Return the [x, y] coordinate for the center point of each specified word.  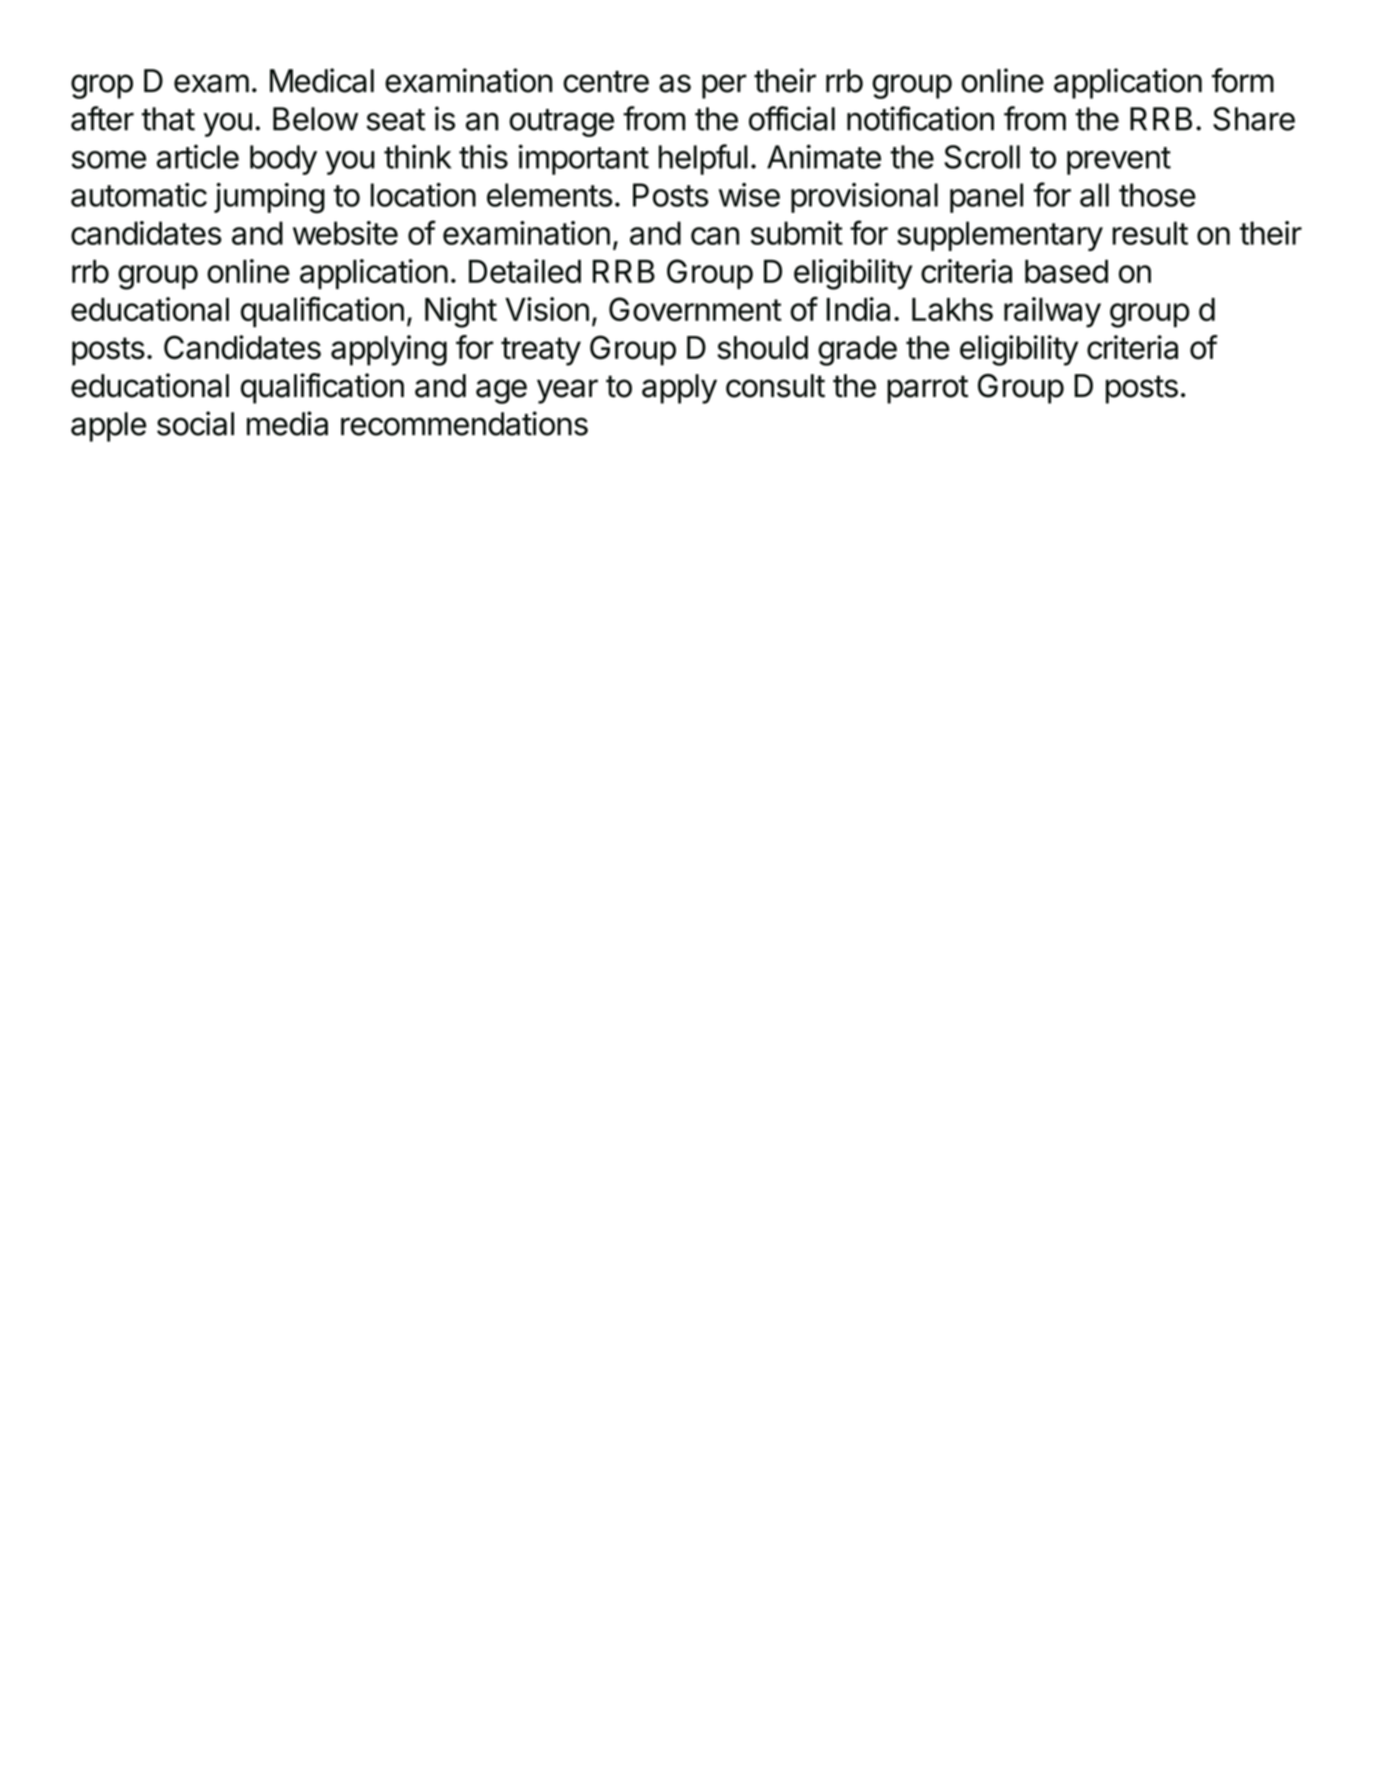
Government [695, 309]
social [195, 423]
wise [749, 195]
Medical [322, 80]
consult [775, 386]
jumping [269, 198]
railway [1052, 312]
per [724, 86]
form [1243, 80]
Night [461, 312]
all [1094, 195]
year [567, 391]
